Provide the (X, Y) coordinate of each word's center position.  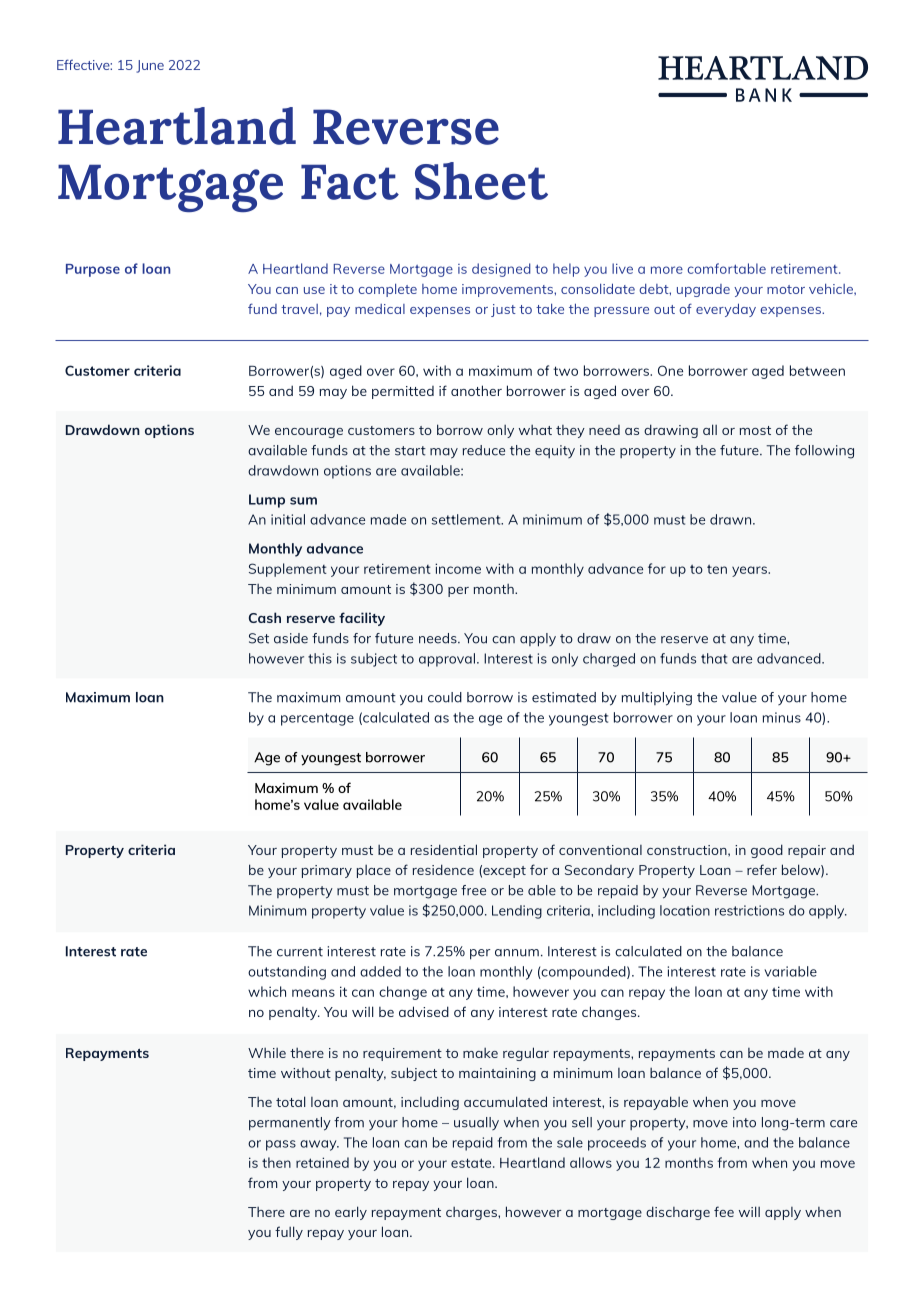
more (667, 270)
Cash (265, 617)
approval (448, 660)
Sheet (481, 181)
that (714, 658)
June (150, 66)
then (276, 1162)
